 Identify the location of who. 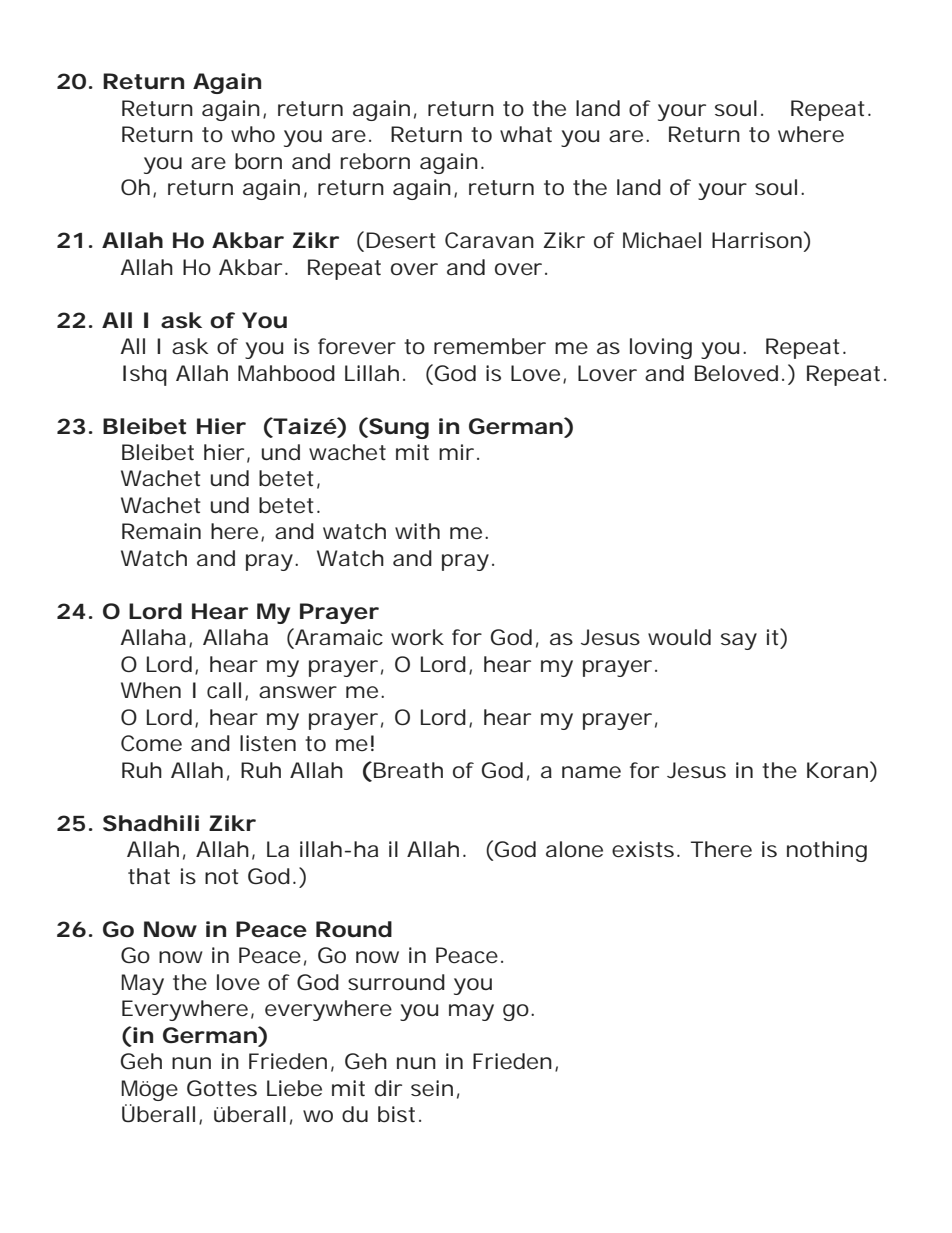
(253, 134).
